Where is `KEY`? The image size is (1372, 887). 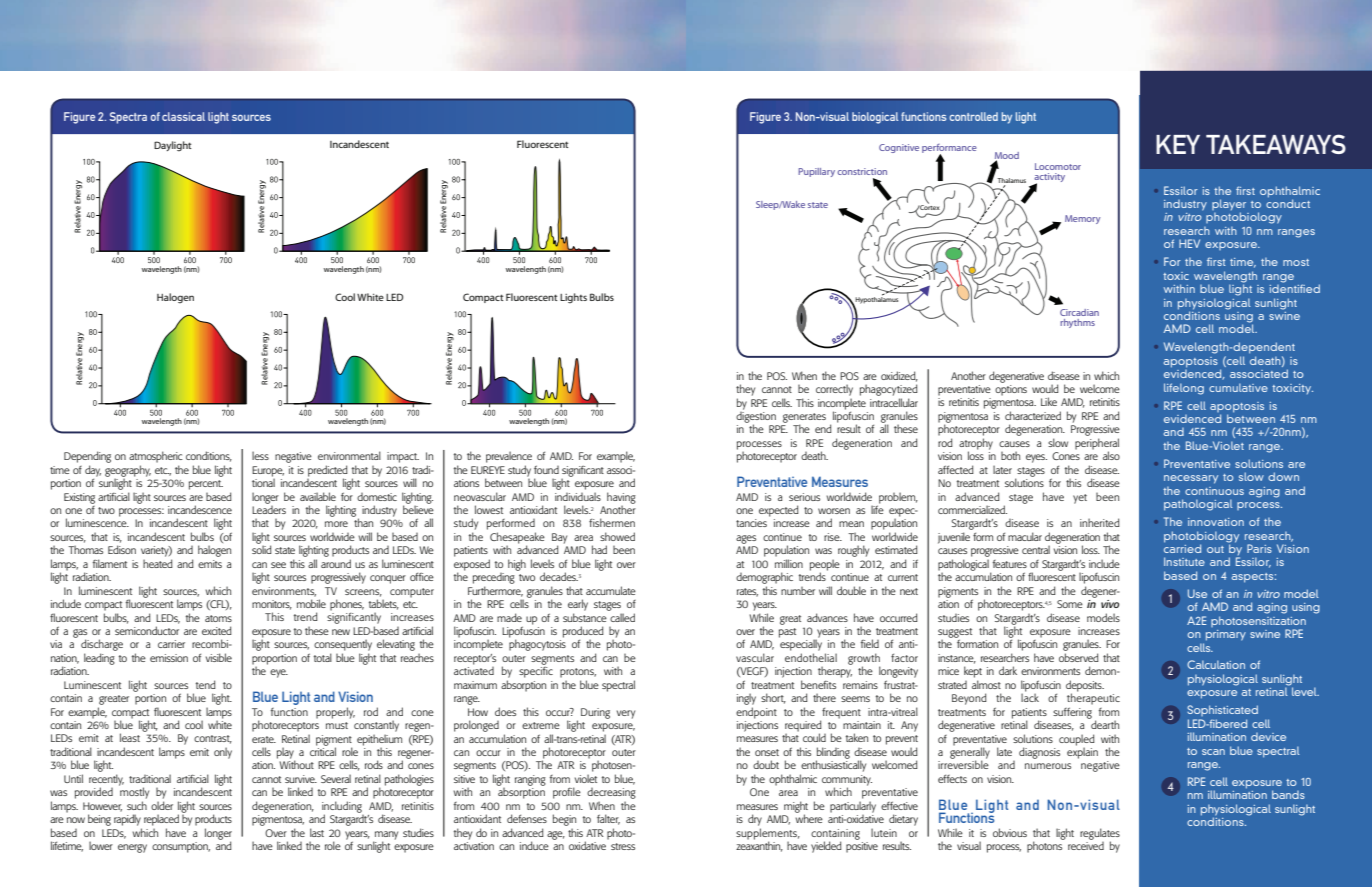 KEY is located at coordinates (1178, 144).
